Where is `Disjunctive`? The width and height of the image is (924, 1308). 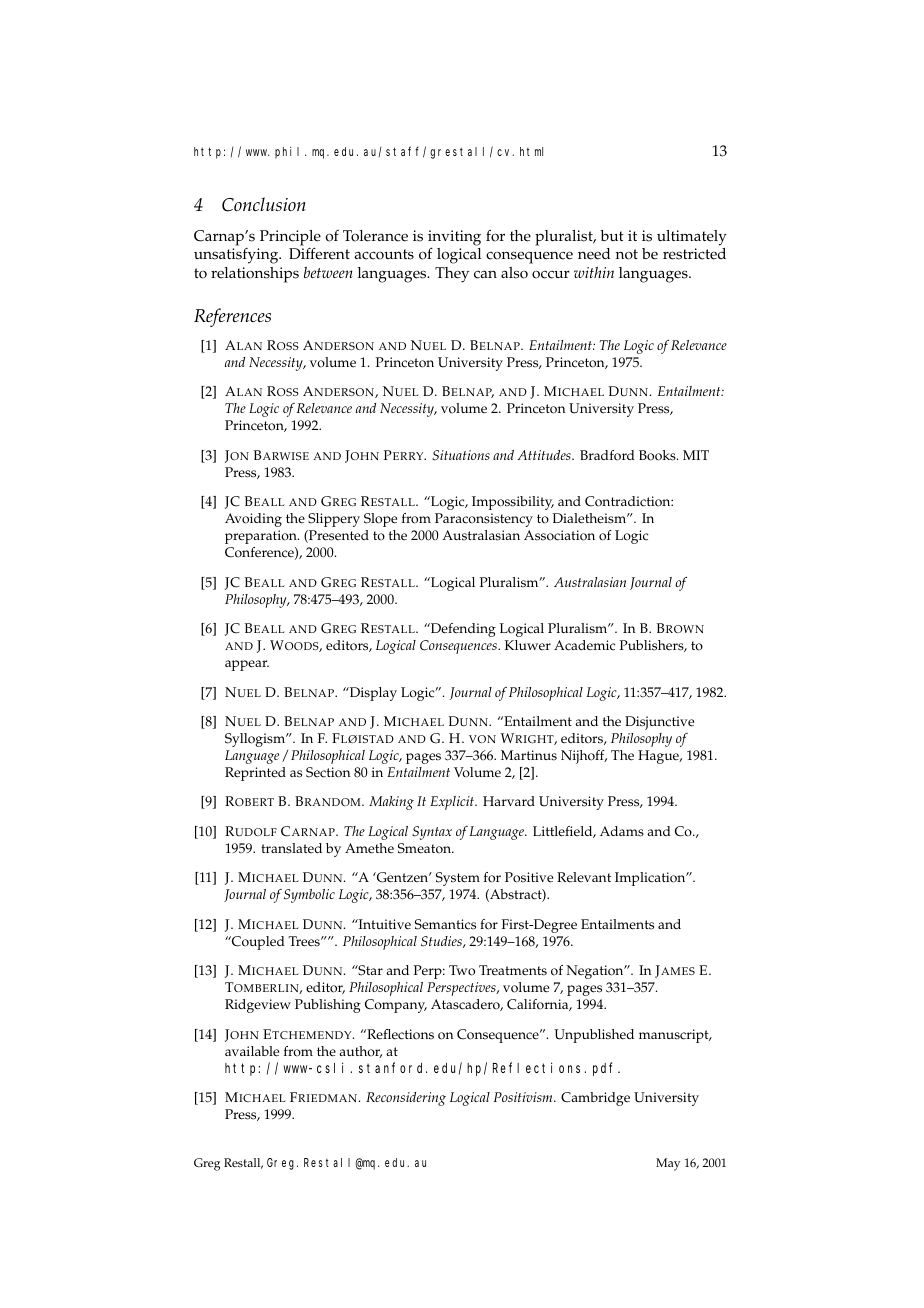
Disjunctive is located at coordinates (659, 723).
